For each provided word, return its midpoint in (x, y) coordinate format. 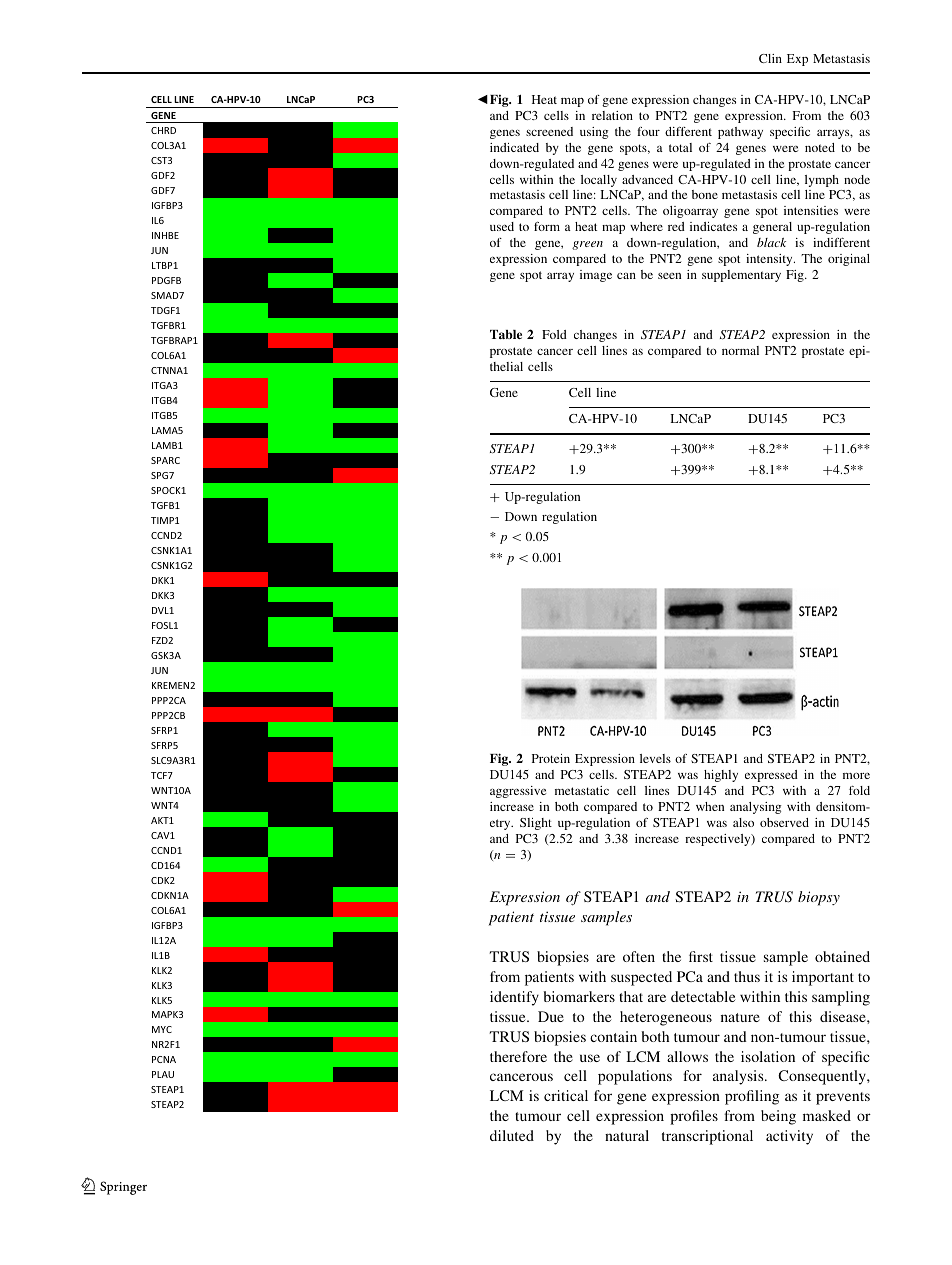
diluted (512, 1135)
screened (549, 131)
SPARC (165, 460)
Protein (551, 758)
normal (740, 350)
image (596, 276)
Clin (770, 58)
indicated (514, 147)
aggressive (518, 792)
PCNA (164, 1059)
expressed (771, 776)
